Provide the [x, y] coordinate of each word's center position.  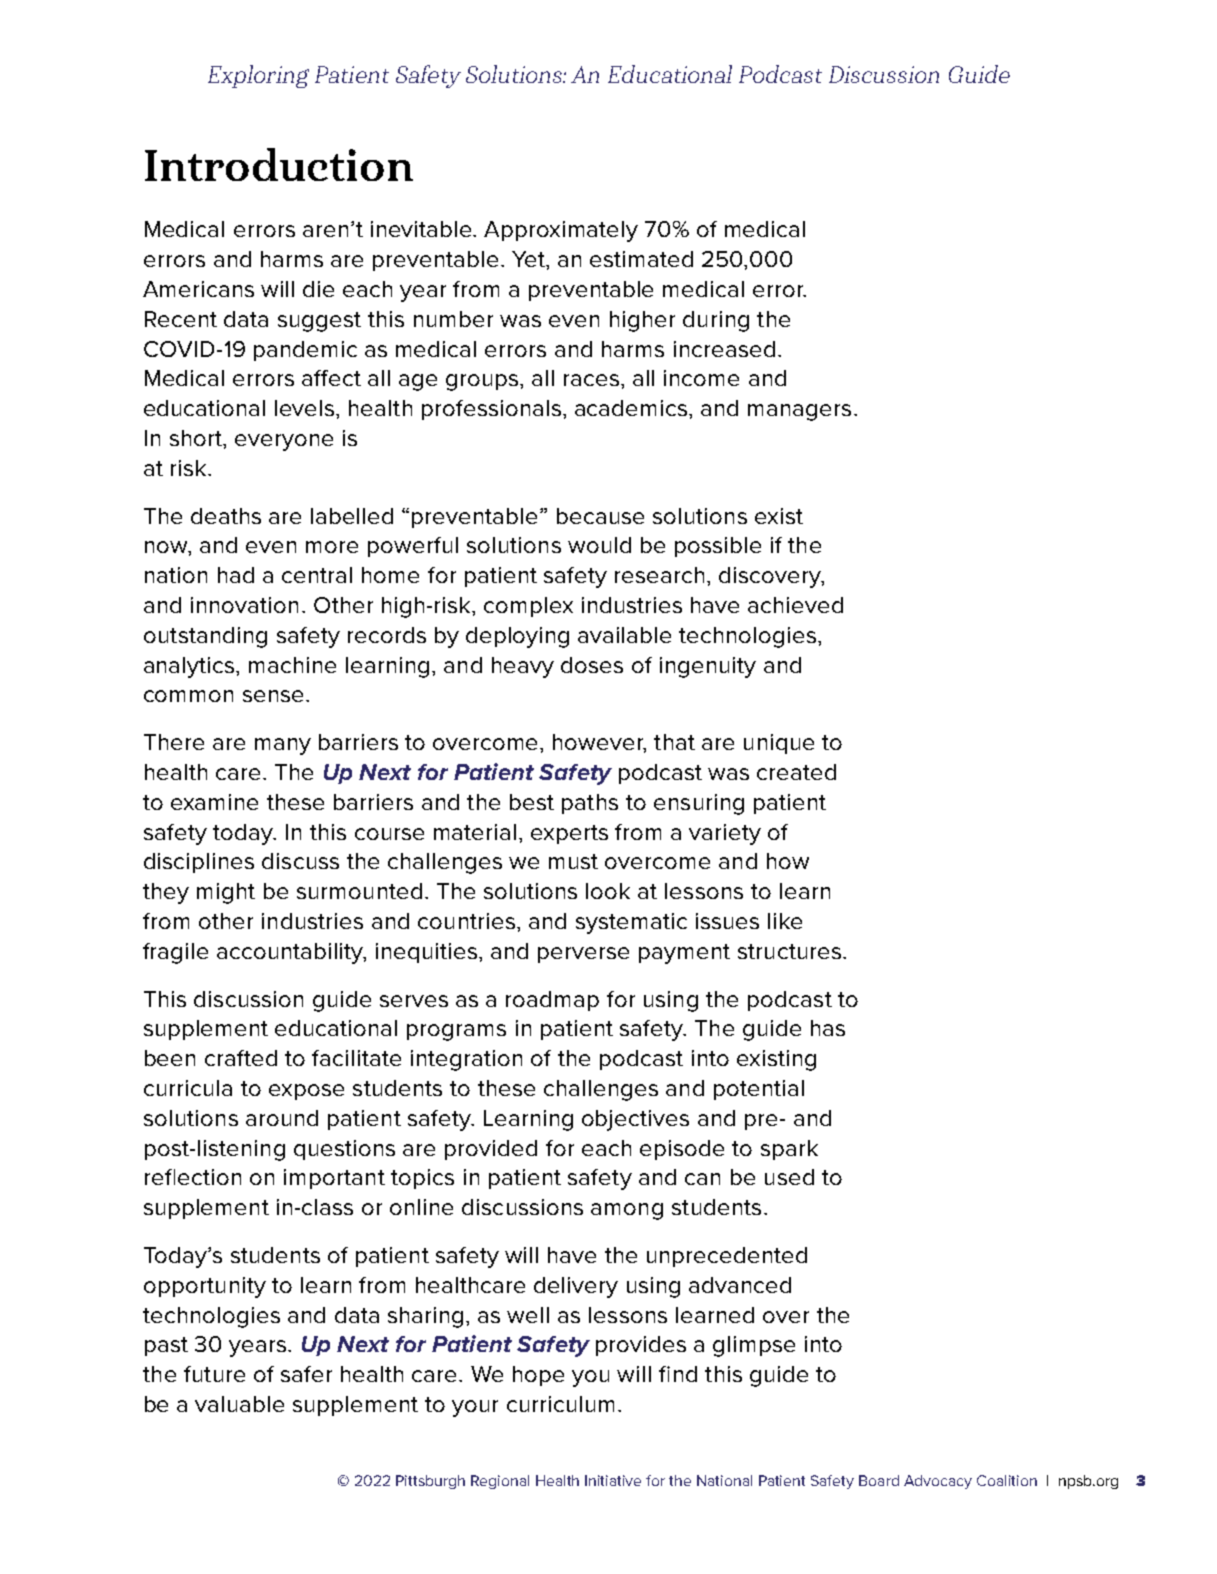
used [789, 1177]
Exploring [258, 76]
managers [799, 412]
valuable [239, 1404]
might [226, 893]
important [334, 1179]
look [608, 891]
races [593, 380]
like [785, 921]
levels [306, 408]
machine [292, 665]
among [627, 1211]
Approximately [561, 231]
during [716, 321]
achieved [795, 605]
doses [592, 665]
